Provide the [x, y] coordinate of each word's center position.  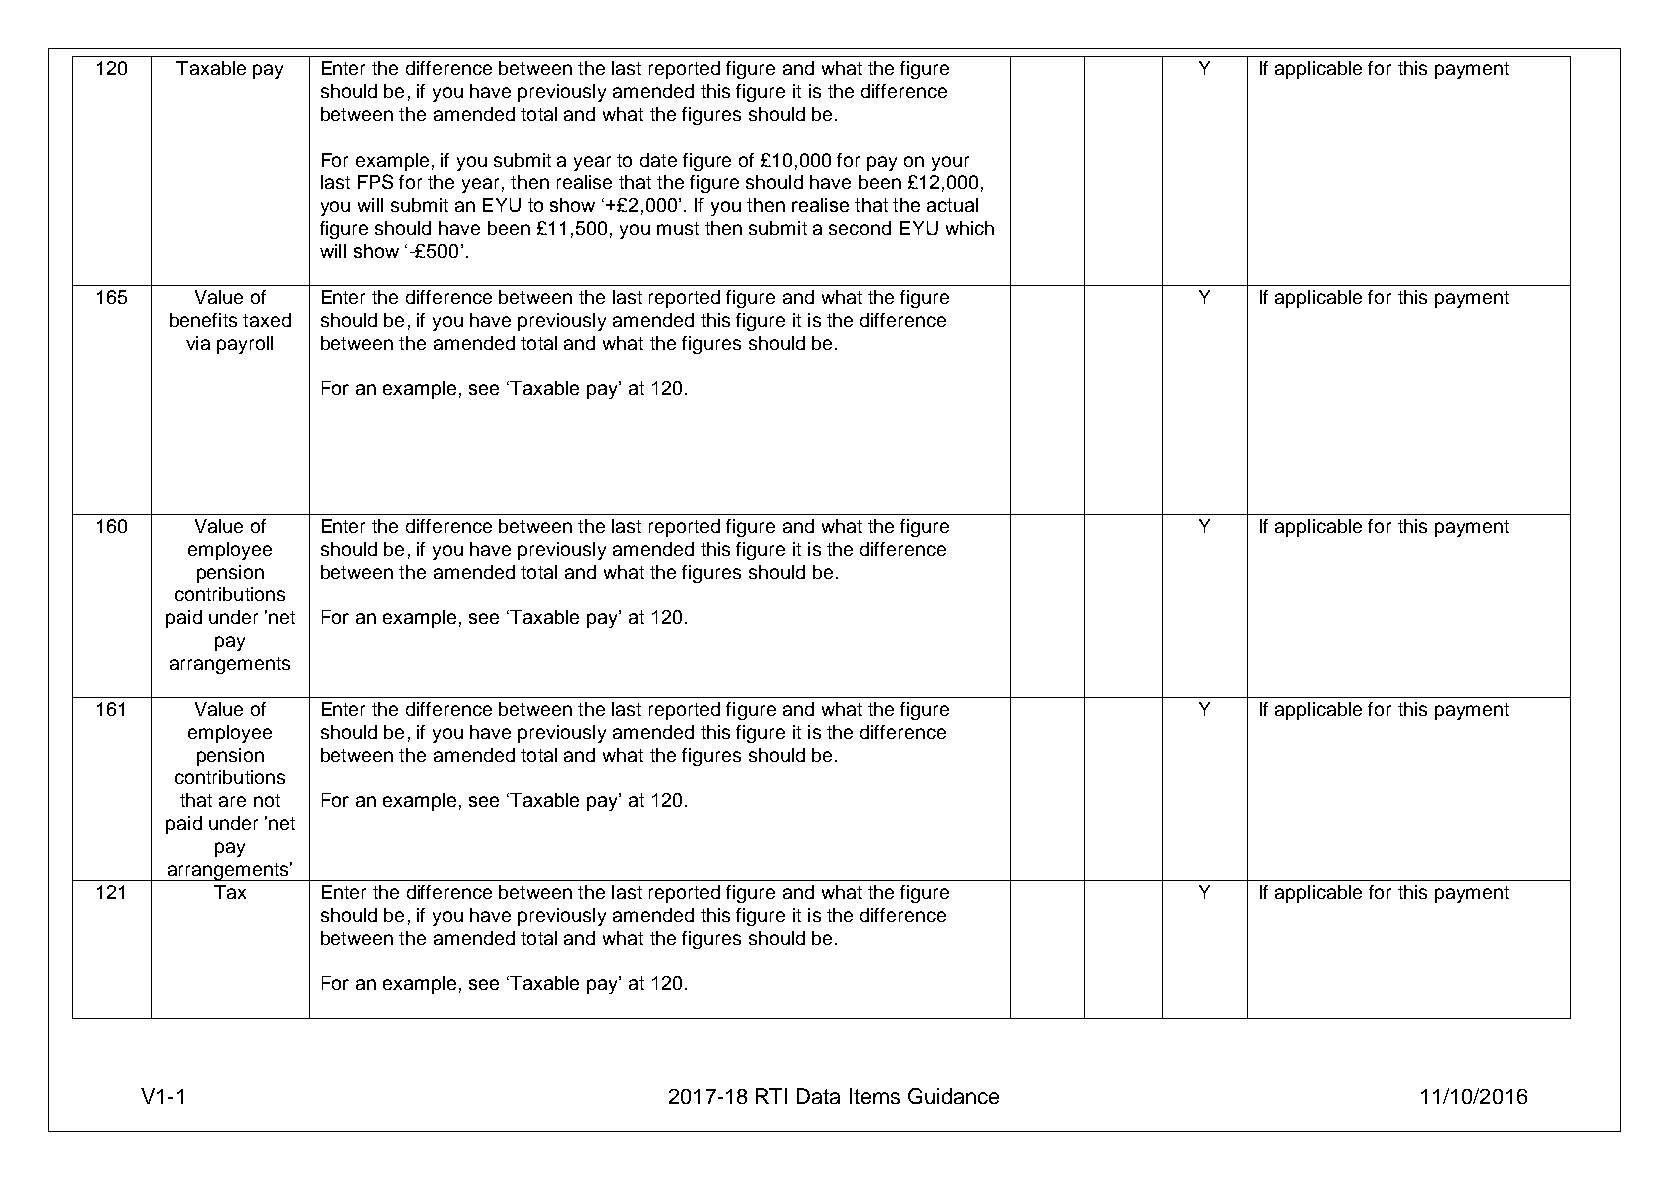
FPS [375, 181]
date [658, 160]
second [860, 228]
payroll [245, 345]
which [970, 228]
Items [875, 1096]
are [232, 801]
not [267, 800]
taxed [267, 320]
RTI [771, 1096]
